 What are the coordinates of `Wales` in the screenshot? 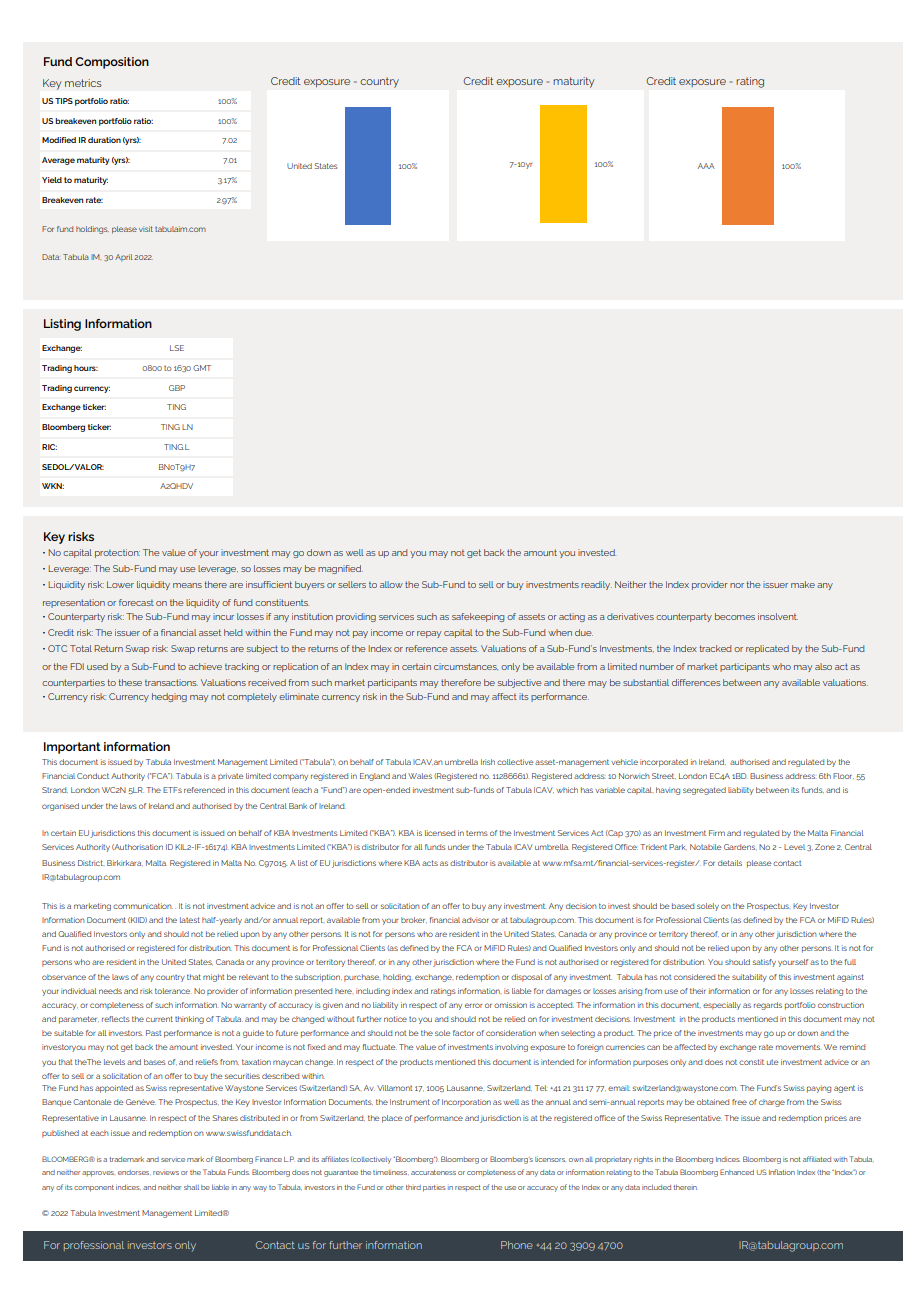 It's located at (420, 776).
